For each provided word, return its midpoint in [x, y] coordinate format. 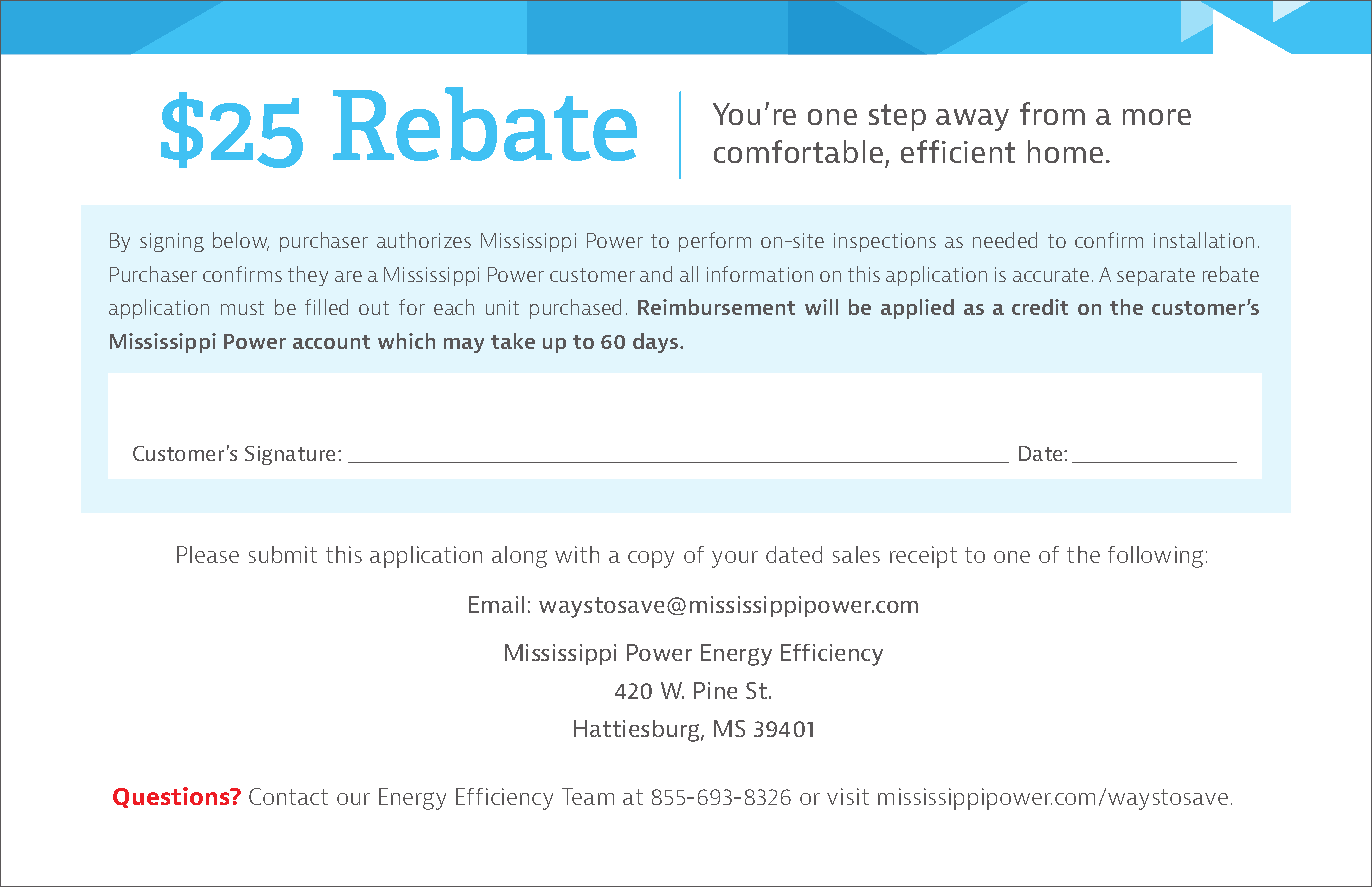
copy [651, 559]
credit [1040, 307]
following [1155, 557]
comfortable [798, 151]
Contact [288, 796]
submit [283, 554]
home [1065, 151]
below [241, 241]
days [657, 343]
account [331, 342]
